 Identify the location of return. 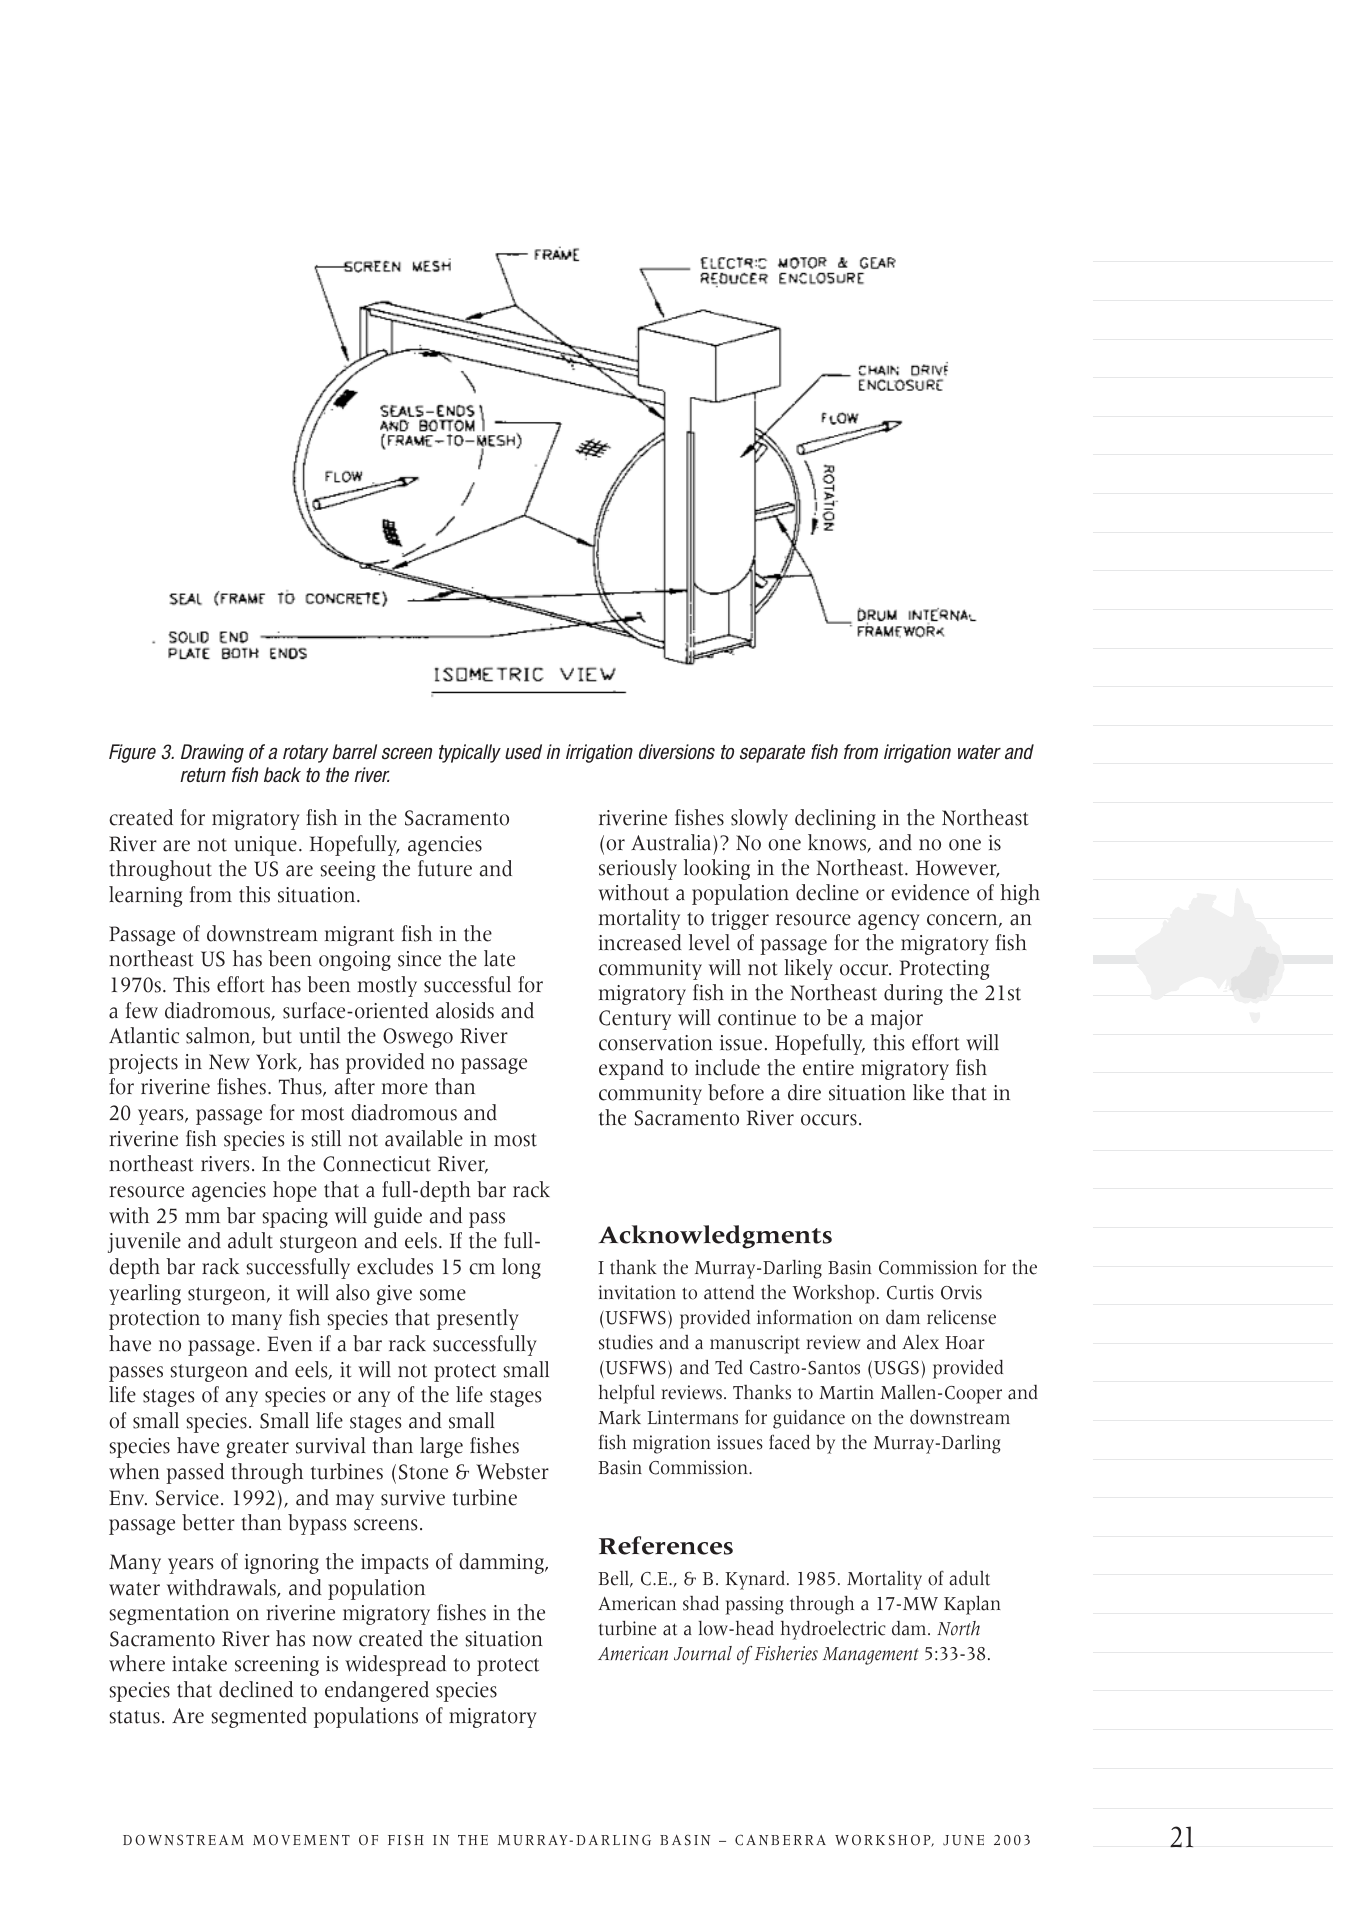
(203, 775).
